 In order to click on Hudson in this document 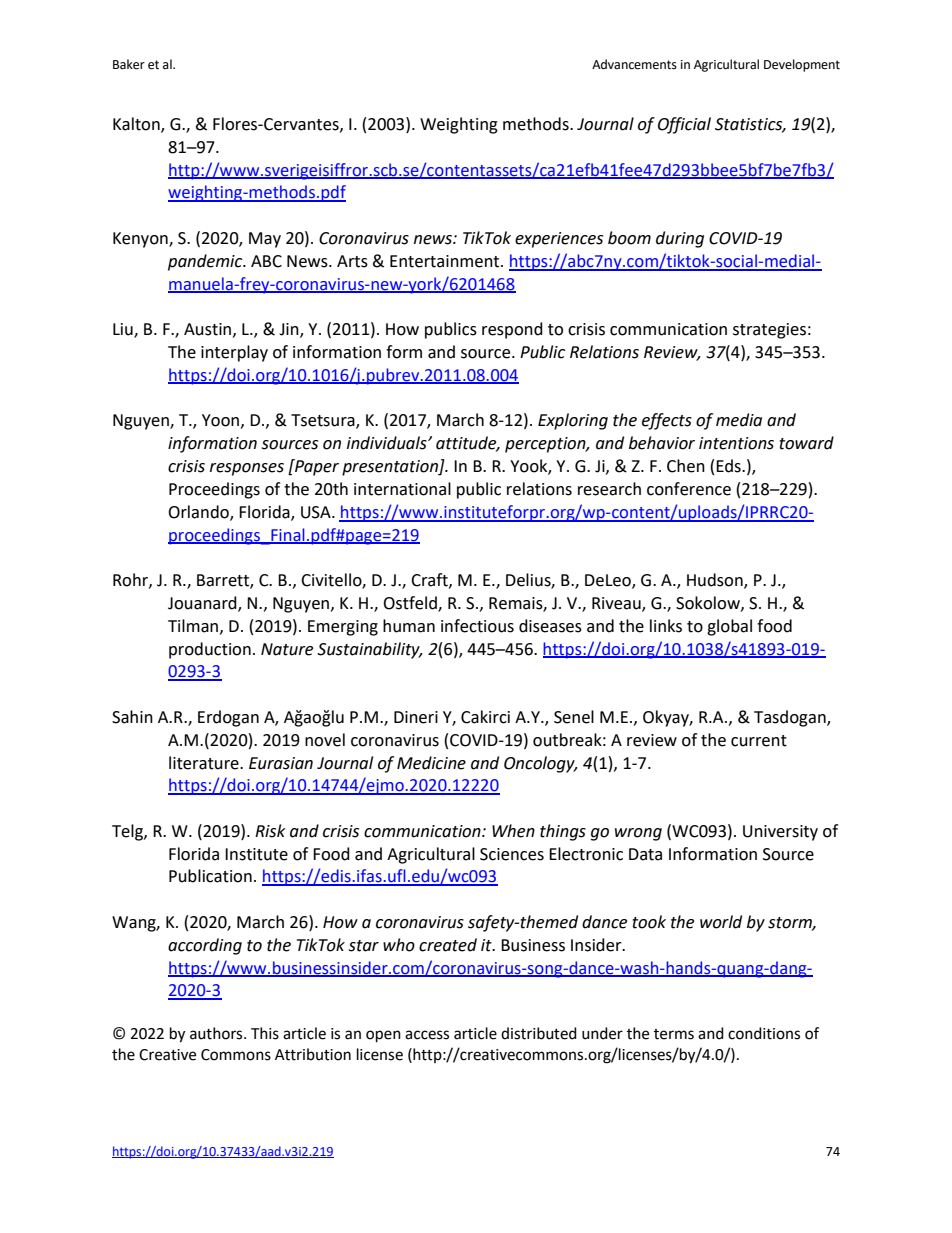, I will do `click(716, 581)`.
